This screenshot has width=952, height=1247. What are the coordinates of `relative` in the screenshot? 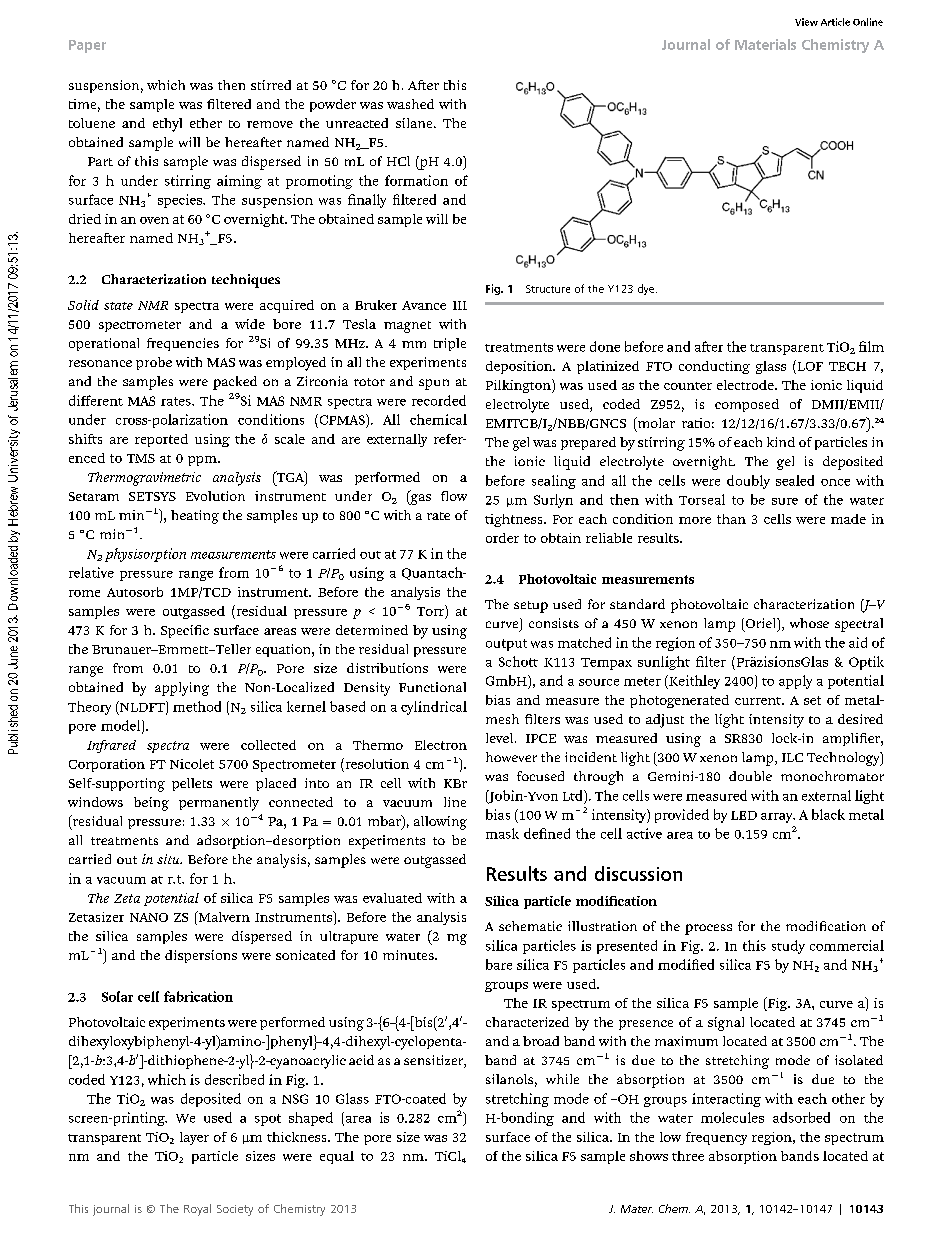 It's located at (91, 572).
